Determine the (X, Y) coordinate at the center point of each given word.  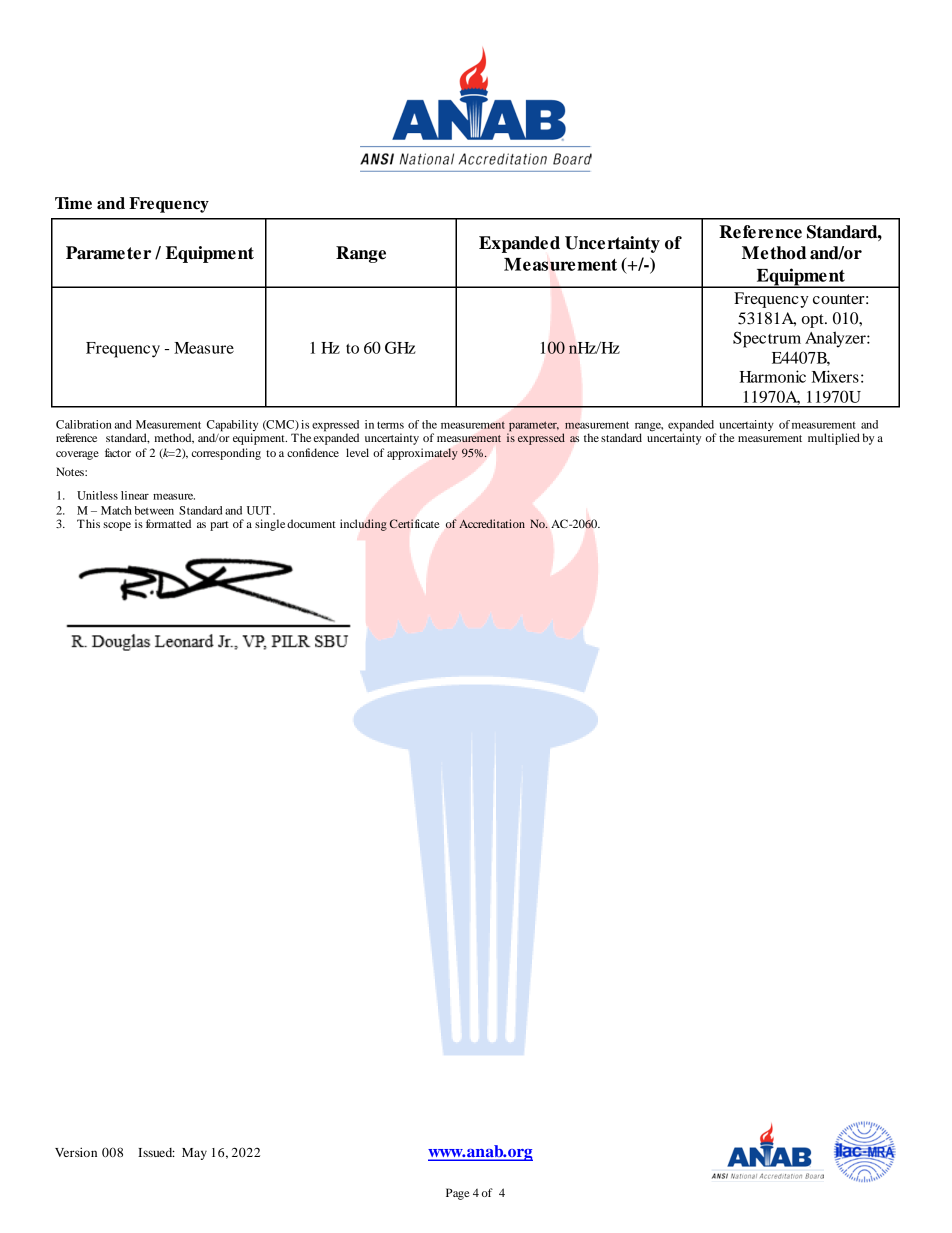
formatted (168, 523)
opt (814, 321)
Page (458, 1194)
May (194, 1154)
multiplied (834, 439)
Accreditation (492, 523)
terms (390, 425)
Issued (156, 1152)
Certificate (414, 524)
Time (73, 203)
